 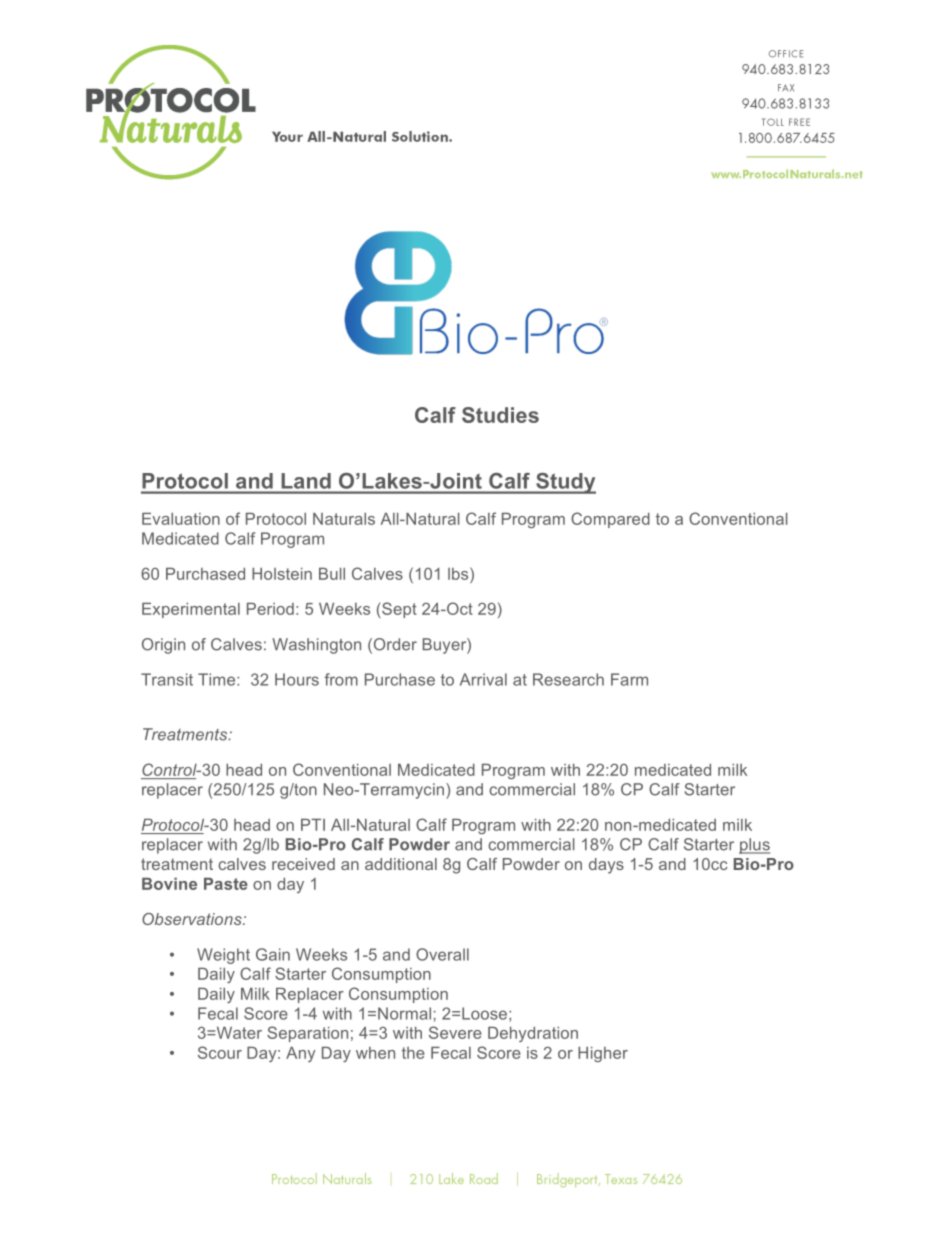 What do you see at coordinates (629, 679) in the screenshot?
I see `Farm` at bounding box center [629, 679].
